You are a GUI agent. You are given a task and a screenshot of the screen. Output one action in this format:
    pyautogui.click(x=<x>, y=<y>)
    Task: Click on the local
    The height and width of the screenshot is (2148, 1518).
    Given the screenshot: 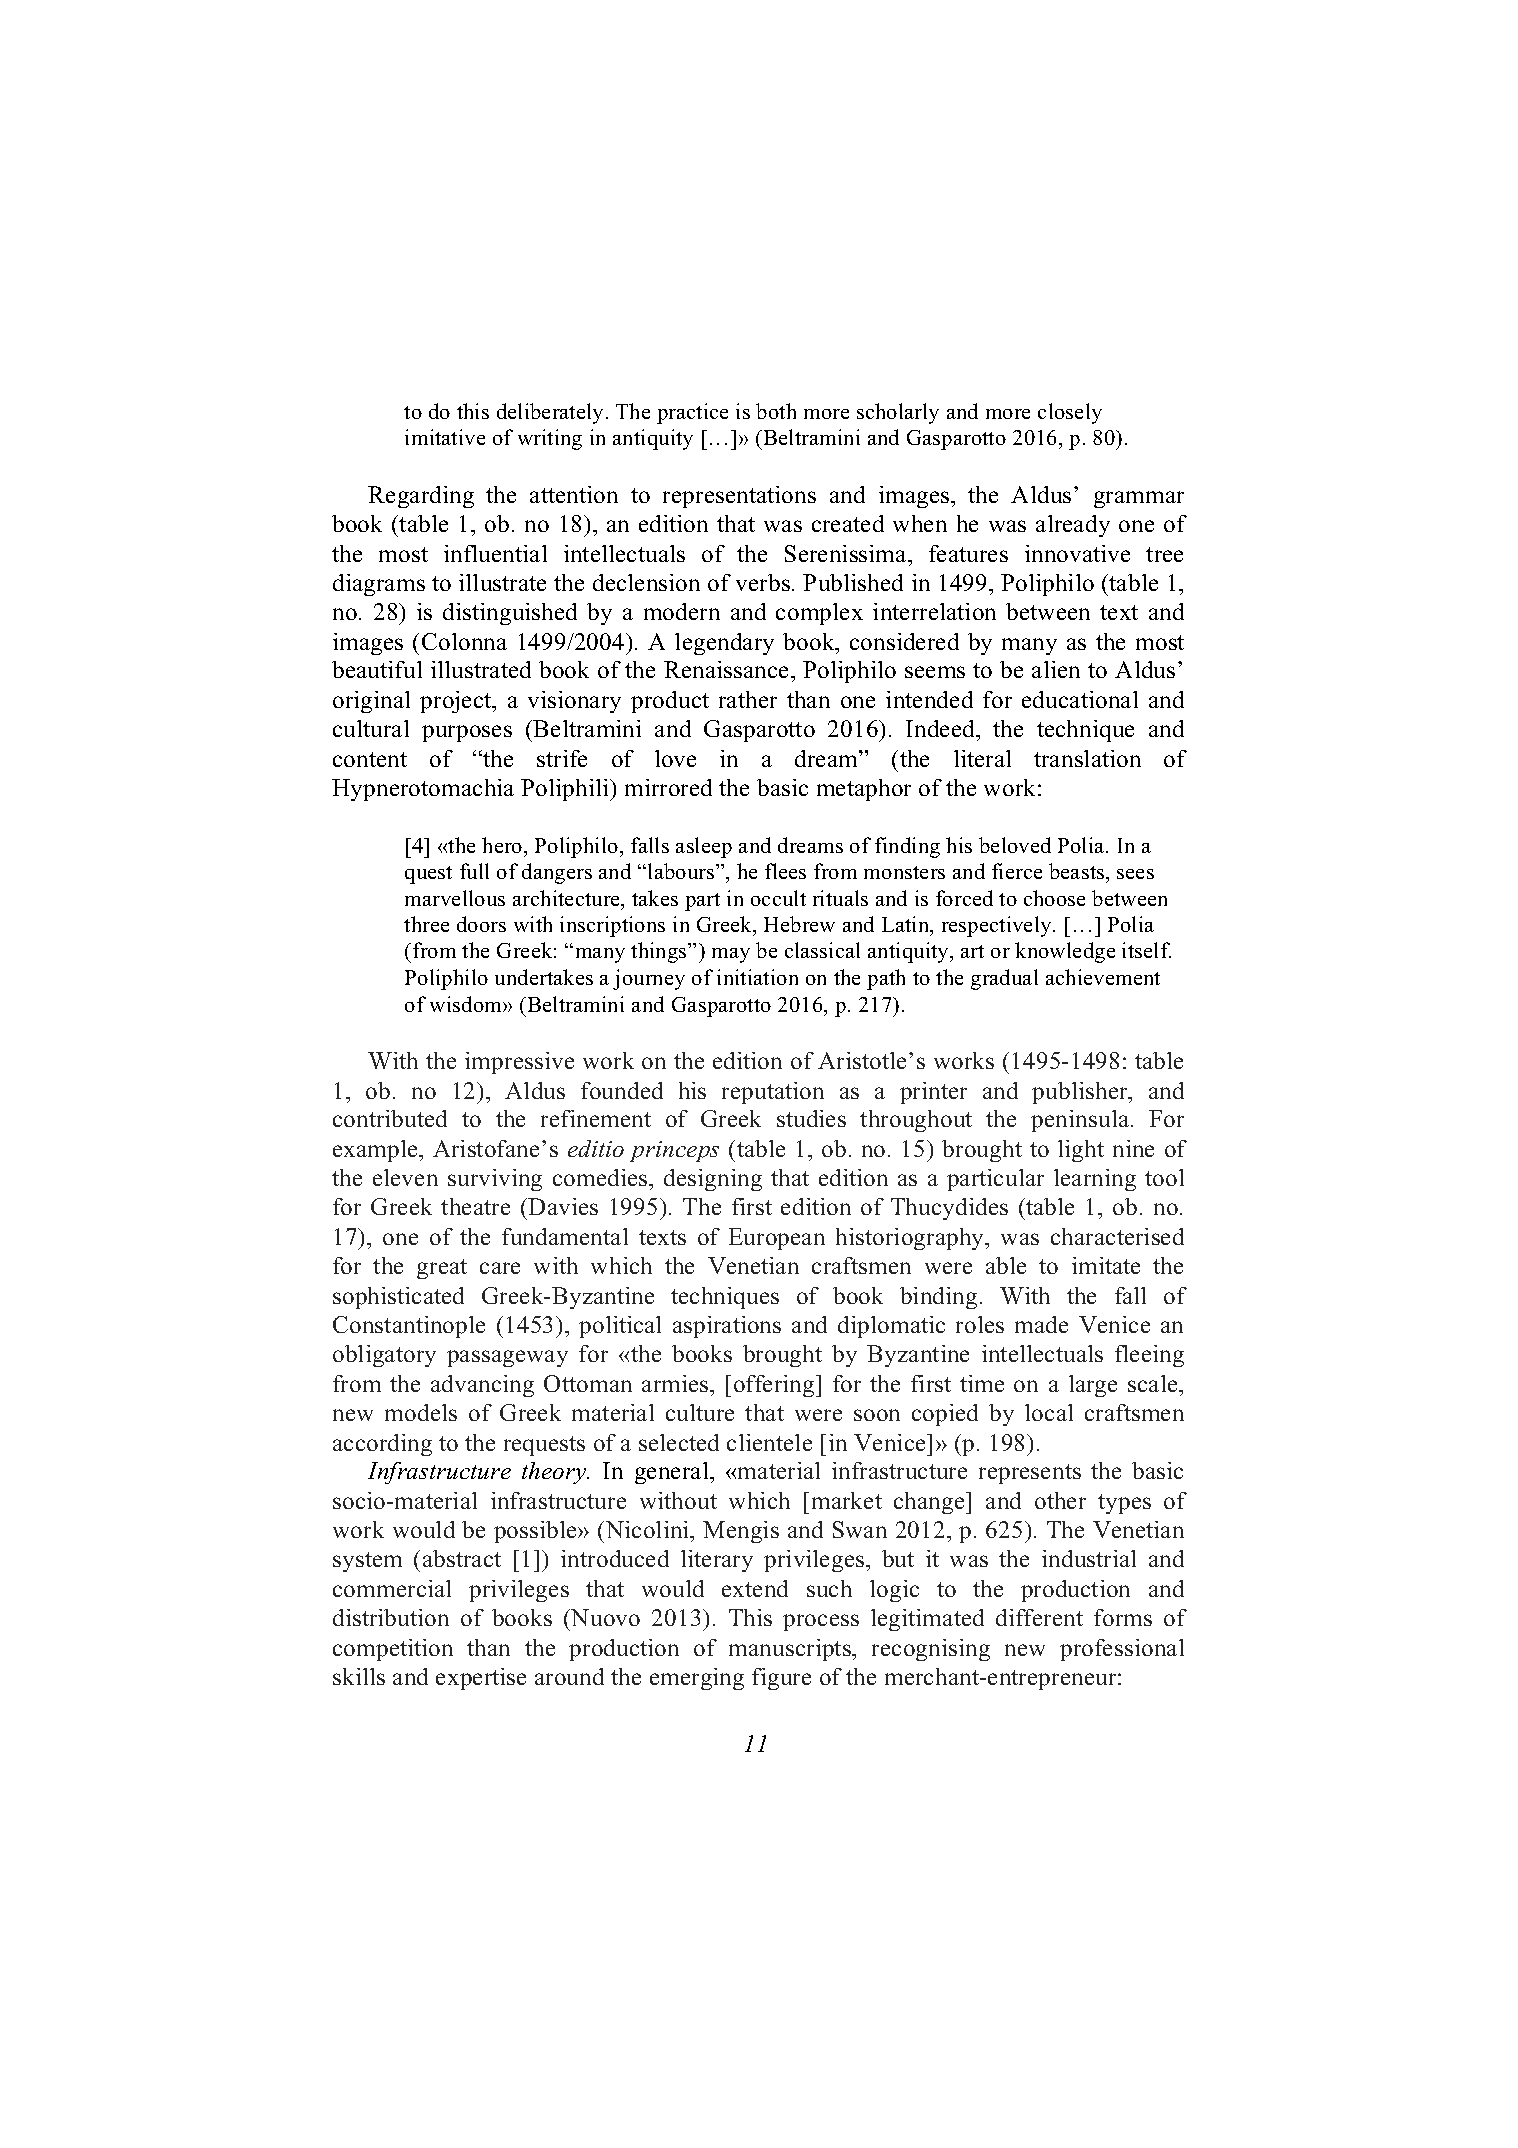 What is the action you would take?
    pyautogui.click(x=1049, y=1412)
